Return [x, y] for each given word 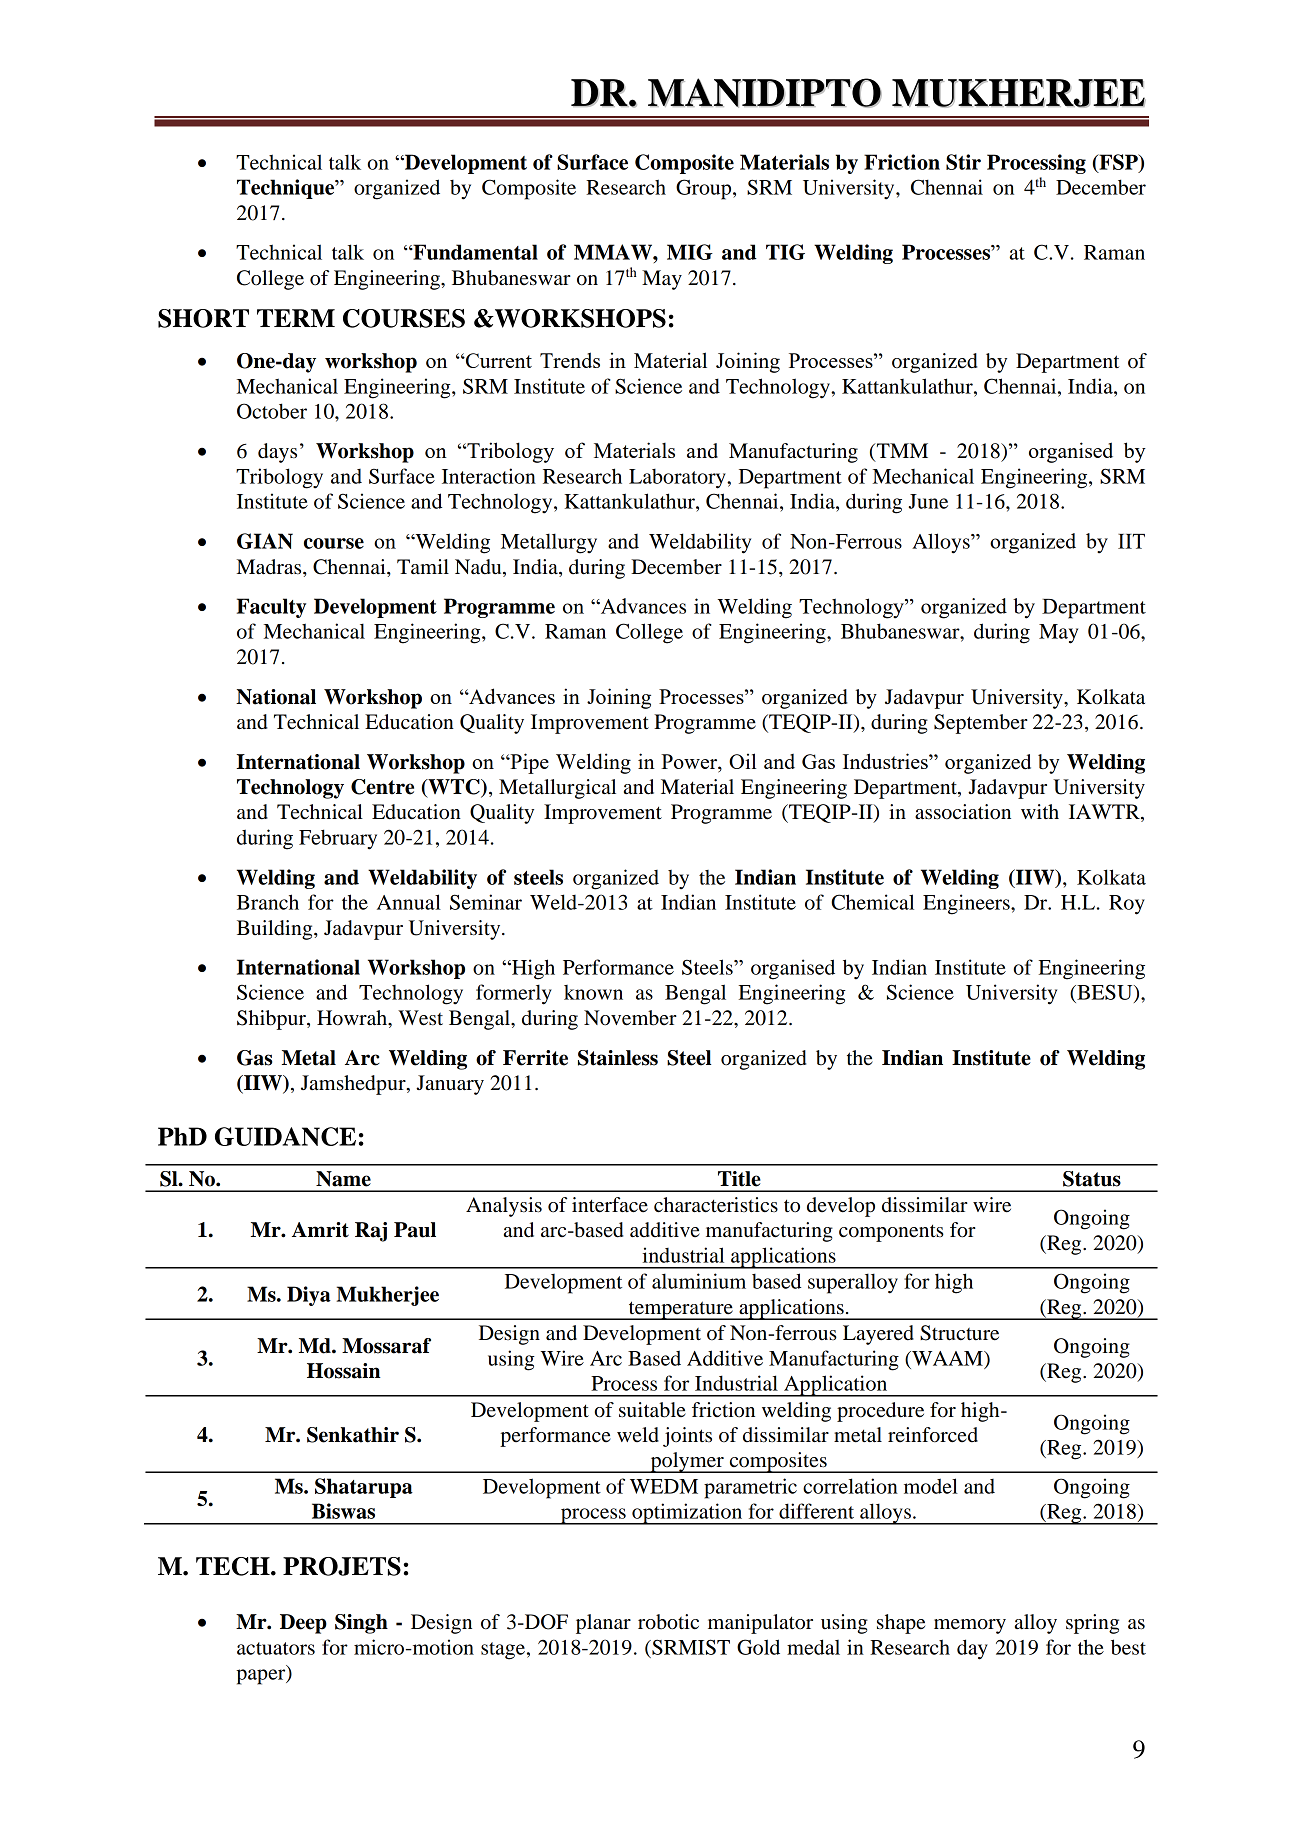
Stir [963, 162]
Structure [959, 1333]
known [593, 992]
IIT [1131, 541]
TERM [296, 318]
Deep [303, 1624]
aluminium [699, 1281]
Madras [270, 567]
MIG [690, 252]
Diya [309, 1296]
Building [276, 930]
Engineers [967, 904]
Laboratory [678, 479]
